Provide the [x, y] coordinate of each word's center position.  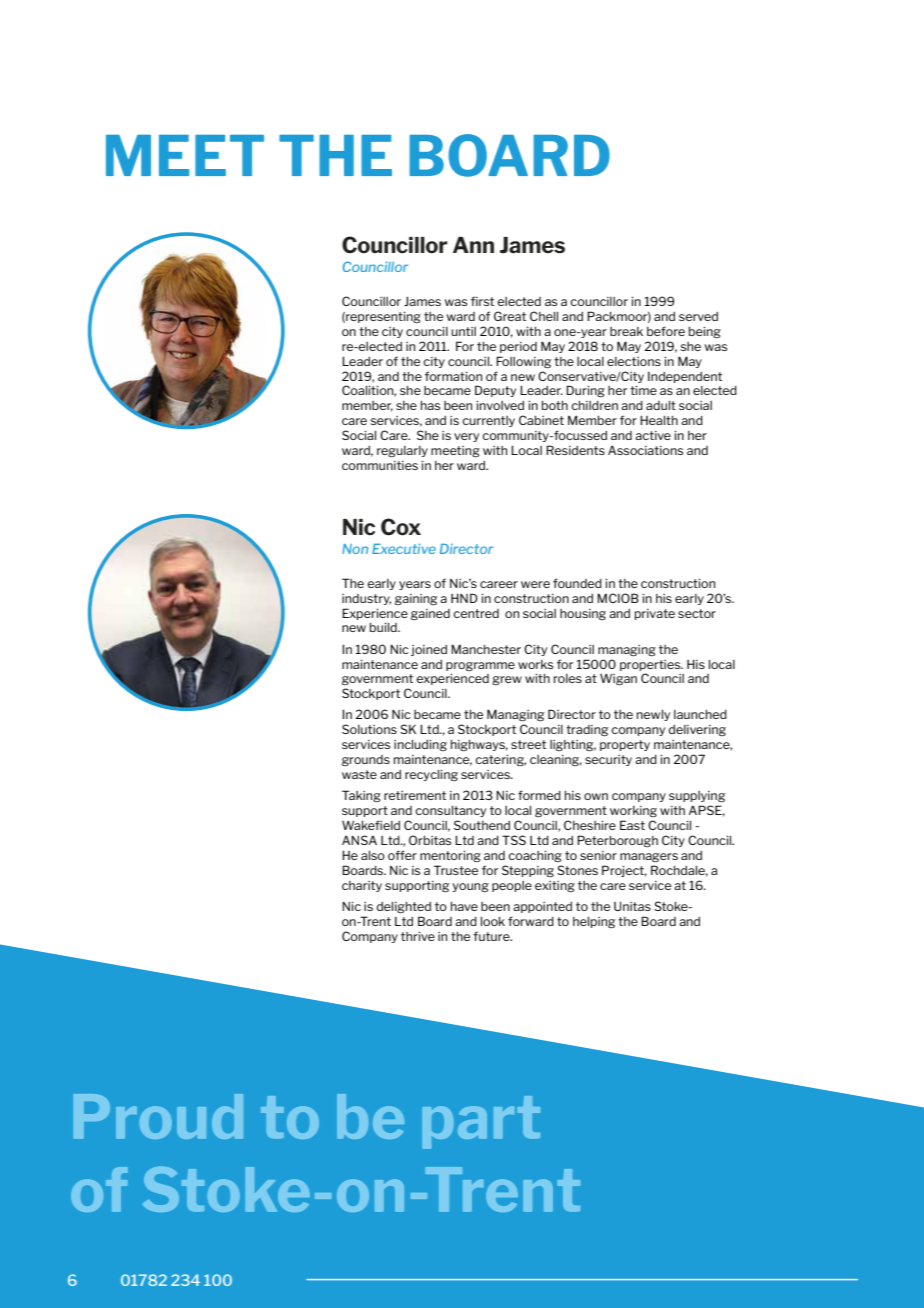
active [653, 435]
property [625, 745]
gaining [416, 599]
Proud [158, 1116]
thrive [418, 936]
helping [594, 922]
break [626, 331]
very [466, 437]
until [463, 331]
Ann [473, 245]
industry [366, 599]
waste [359, 774]
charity [362, 886]
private [655, 614]
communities [380, 465]
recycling [431, 775]
